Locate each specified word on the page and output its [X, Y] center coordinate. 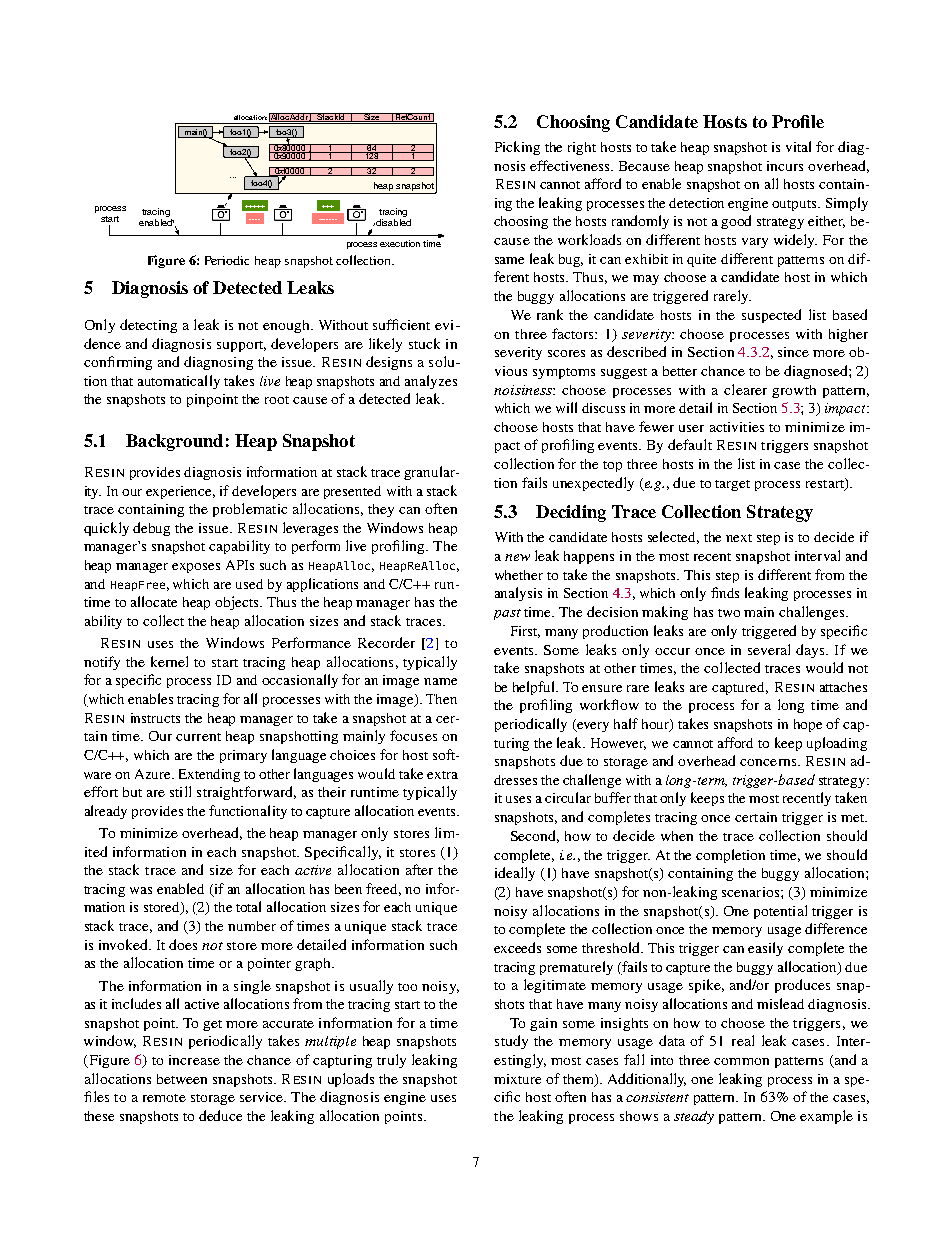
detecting [148, 326]
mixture [517, 1079]
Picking [517, 148]
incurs [785, 166]
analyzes [431, 382]
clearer [745, 389]
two [729, 613]
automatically [179, 382]
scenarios [750, 892]
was [141, 890]
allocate [154, 601]
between [182, 1079]
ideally [515, 874]
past [507, 614]
